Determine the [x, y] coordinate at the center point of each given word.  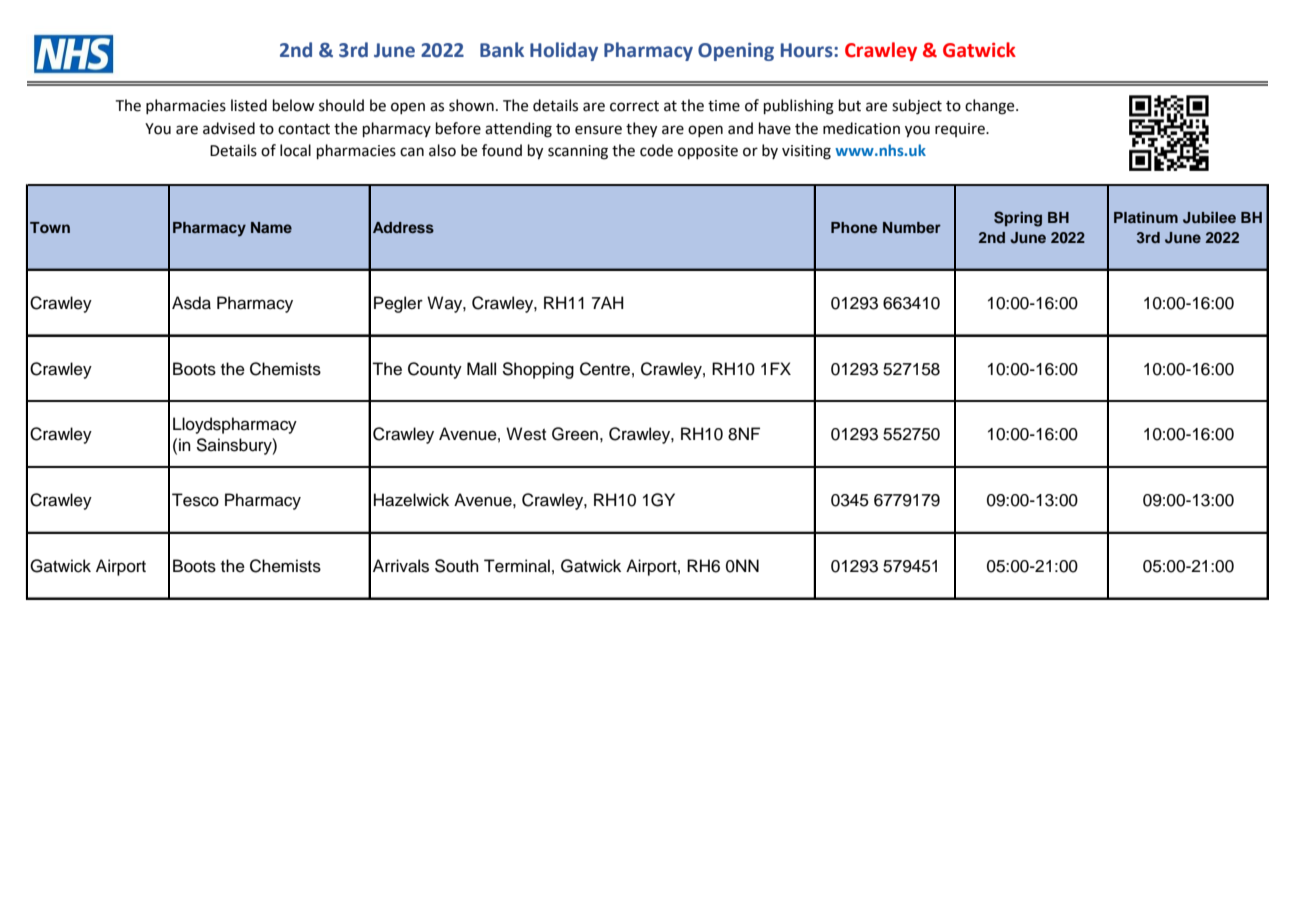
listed [249, 105]
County [435, 370]
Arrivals [401, 566]
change [991, 107]
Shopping [538, 370]
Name [271, 227]
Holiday [564, 51]
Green [575, 434]
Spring [1018, 219]
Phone [854, 227]
